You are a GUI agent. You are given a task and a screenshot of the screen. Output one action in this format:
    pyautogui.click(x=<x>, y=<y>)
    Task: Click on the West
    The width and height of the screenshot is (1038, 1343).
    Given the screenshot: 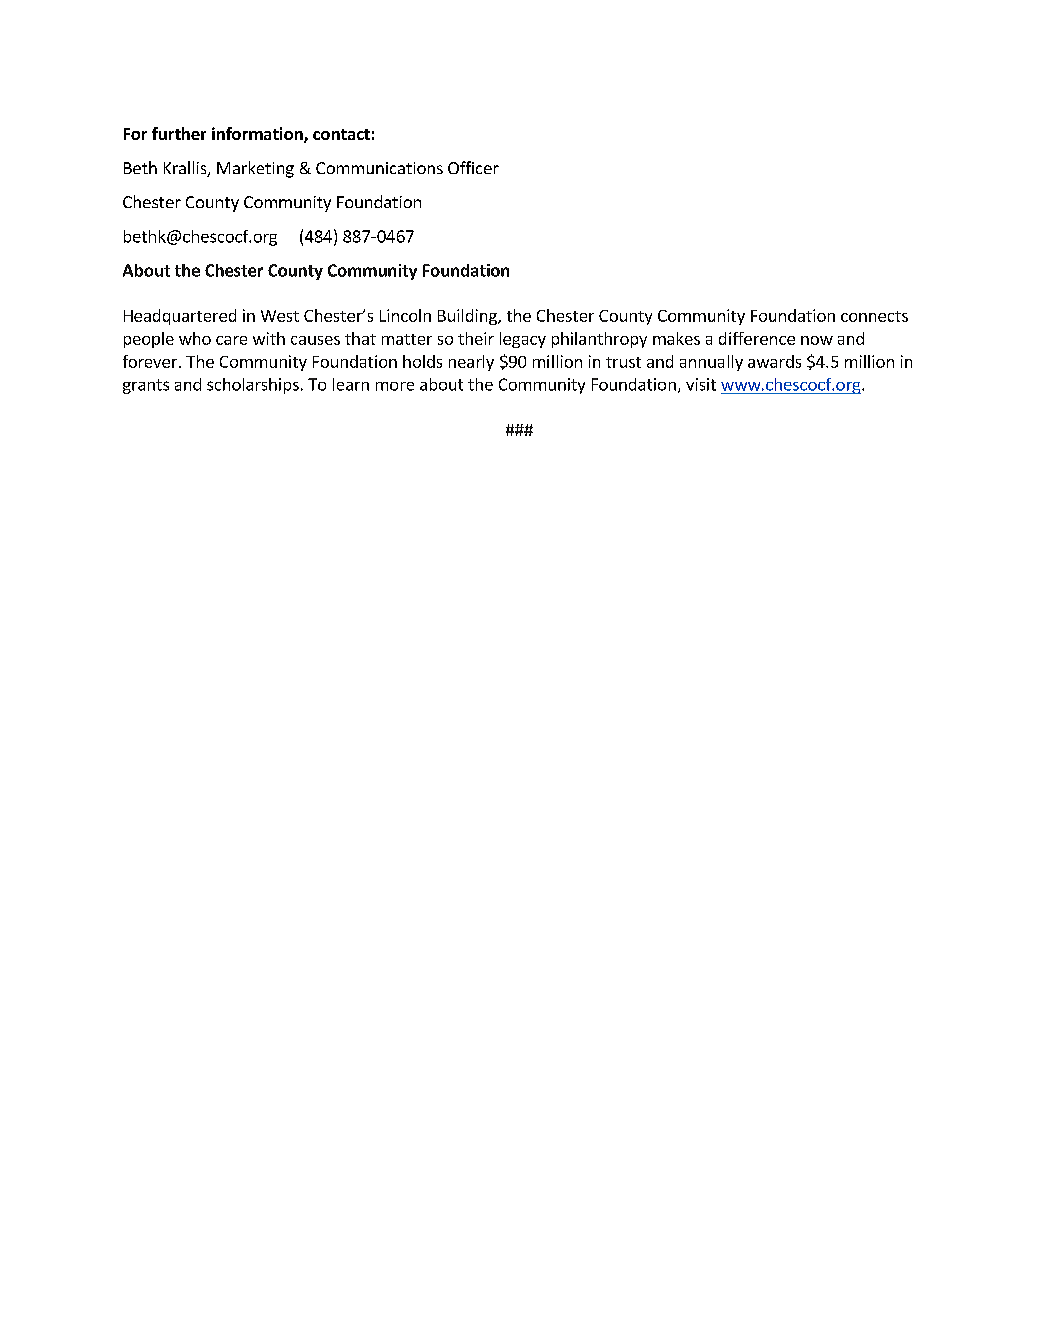 What is the action you would take?
    pyautogui.click(x=280, y=316)
